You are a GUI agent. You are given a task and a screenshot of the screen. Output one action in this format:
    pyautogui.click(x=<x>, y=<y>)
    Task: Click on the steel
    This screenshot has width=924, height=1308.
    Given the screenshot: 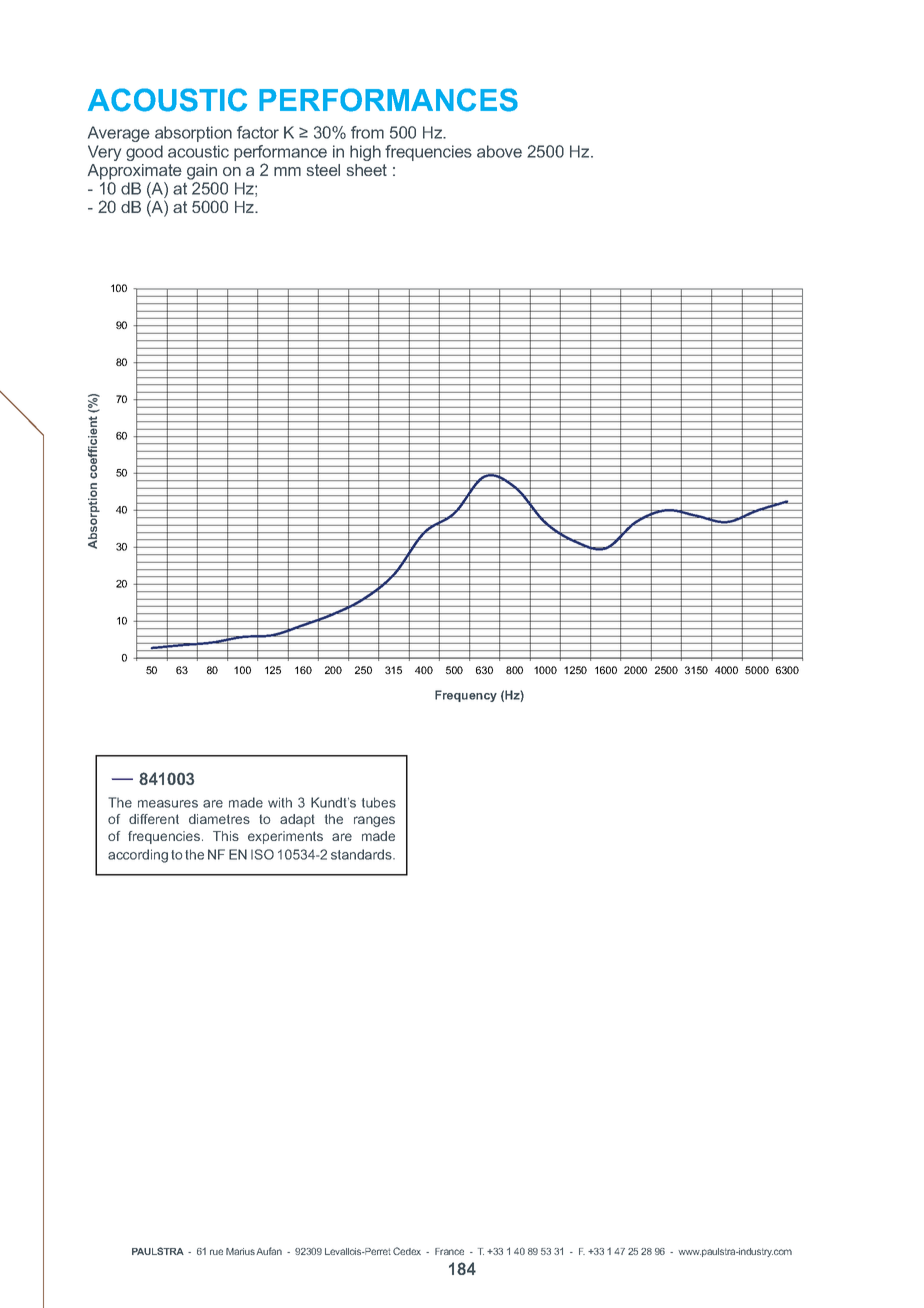 What is the action you would take?
    pyautogui.click(x=323, y=170)
